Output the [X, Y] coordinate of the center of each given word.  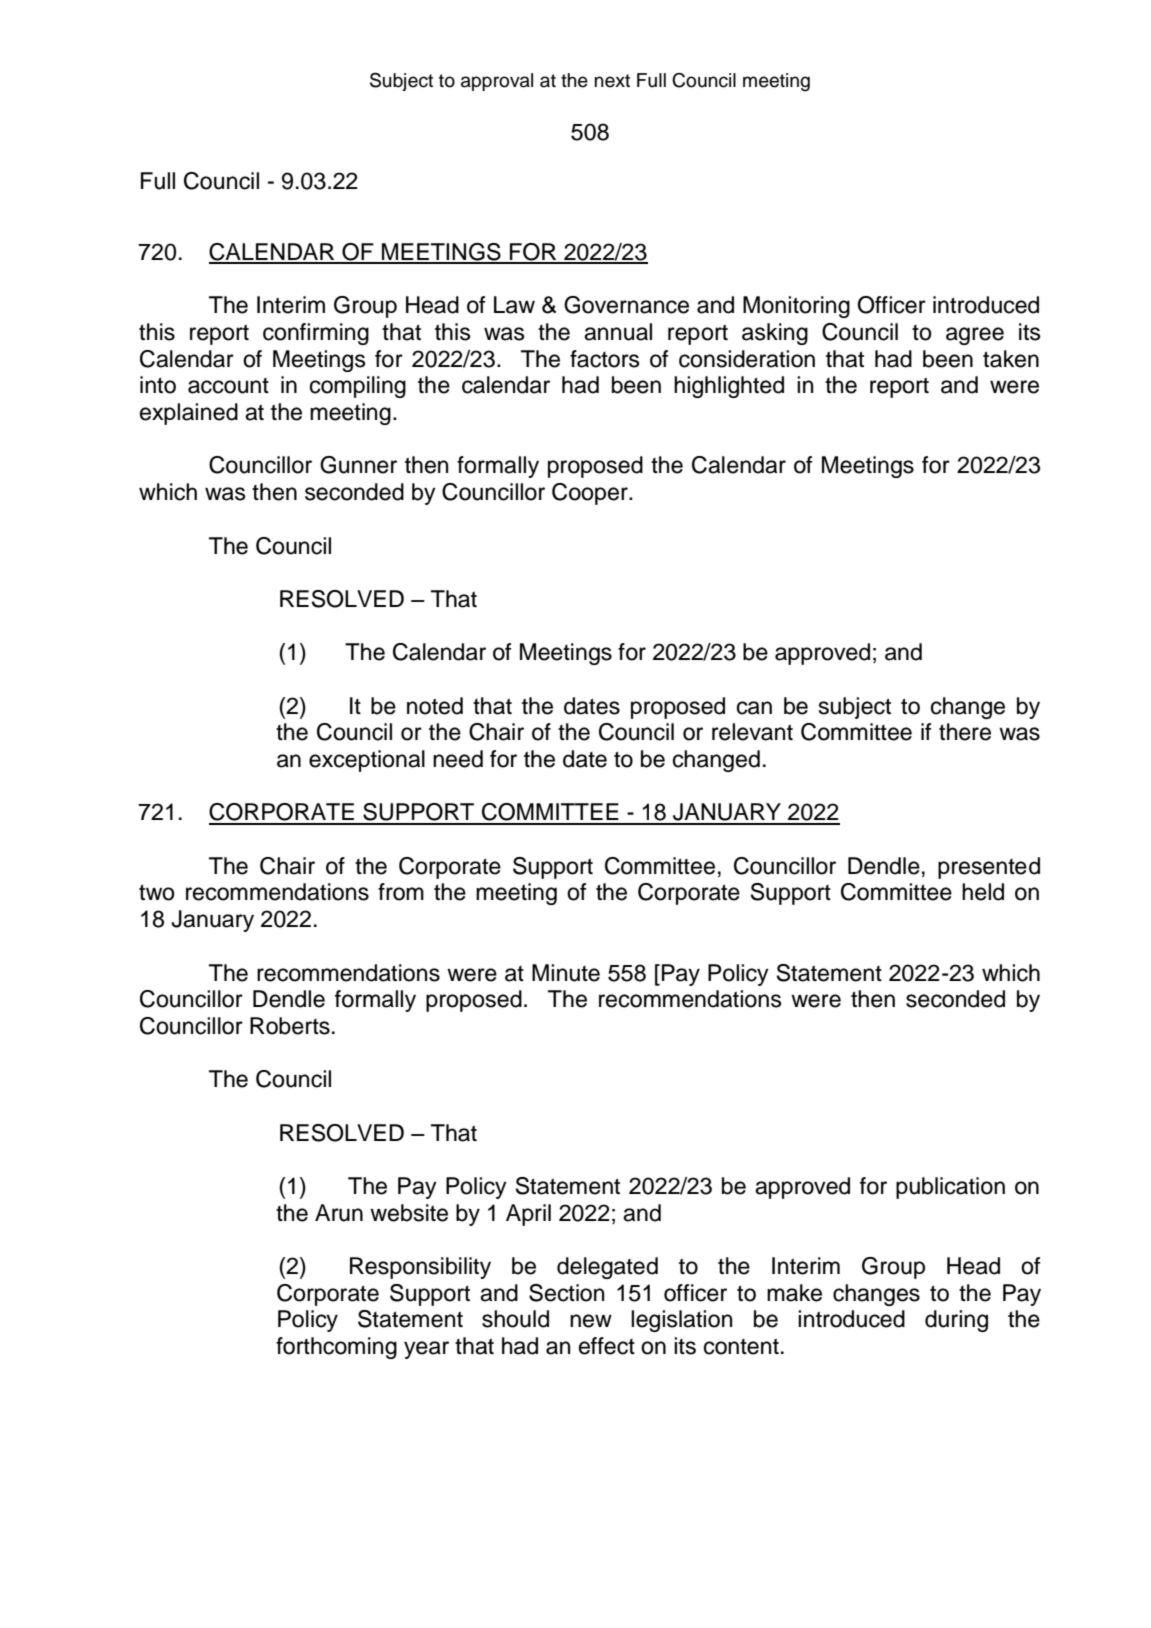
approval [497, 82]
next [612, 81]
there [965, 732]
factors [605, 359]
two [156, 892]
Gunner [358, 465]
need [458, 759]
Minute [566, 973]
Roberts [290, 1026]
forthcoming [336, 1348]
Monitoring [796, 307]
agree [975, 336]
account [228, 386]
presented [989, 868]
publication [950, 1188]
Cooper [591, 494]
